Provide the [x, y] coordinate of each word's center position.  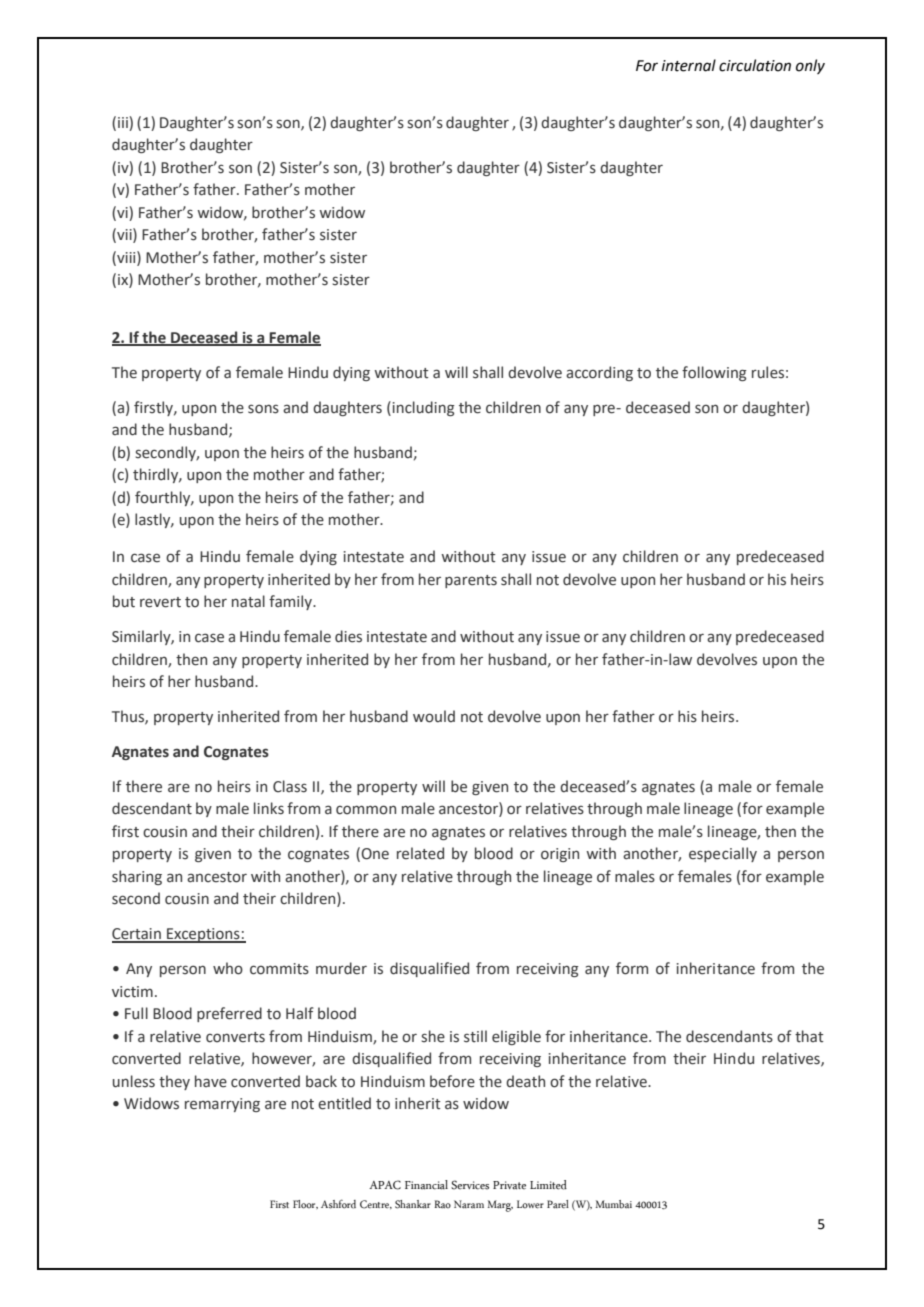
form [632, 968]
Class [290, 786]
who [228, 968]
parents [471, 581]
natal [248, 601]
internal [689, 65]
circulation [755, 65]
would [434, 716]
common [366, 810]
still [475, 1036]
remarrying [222, 1105]
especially [723, 854]
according [599, 373]
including [422, 408]
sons [263, 409]
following [714, 373]
